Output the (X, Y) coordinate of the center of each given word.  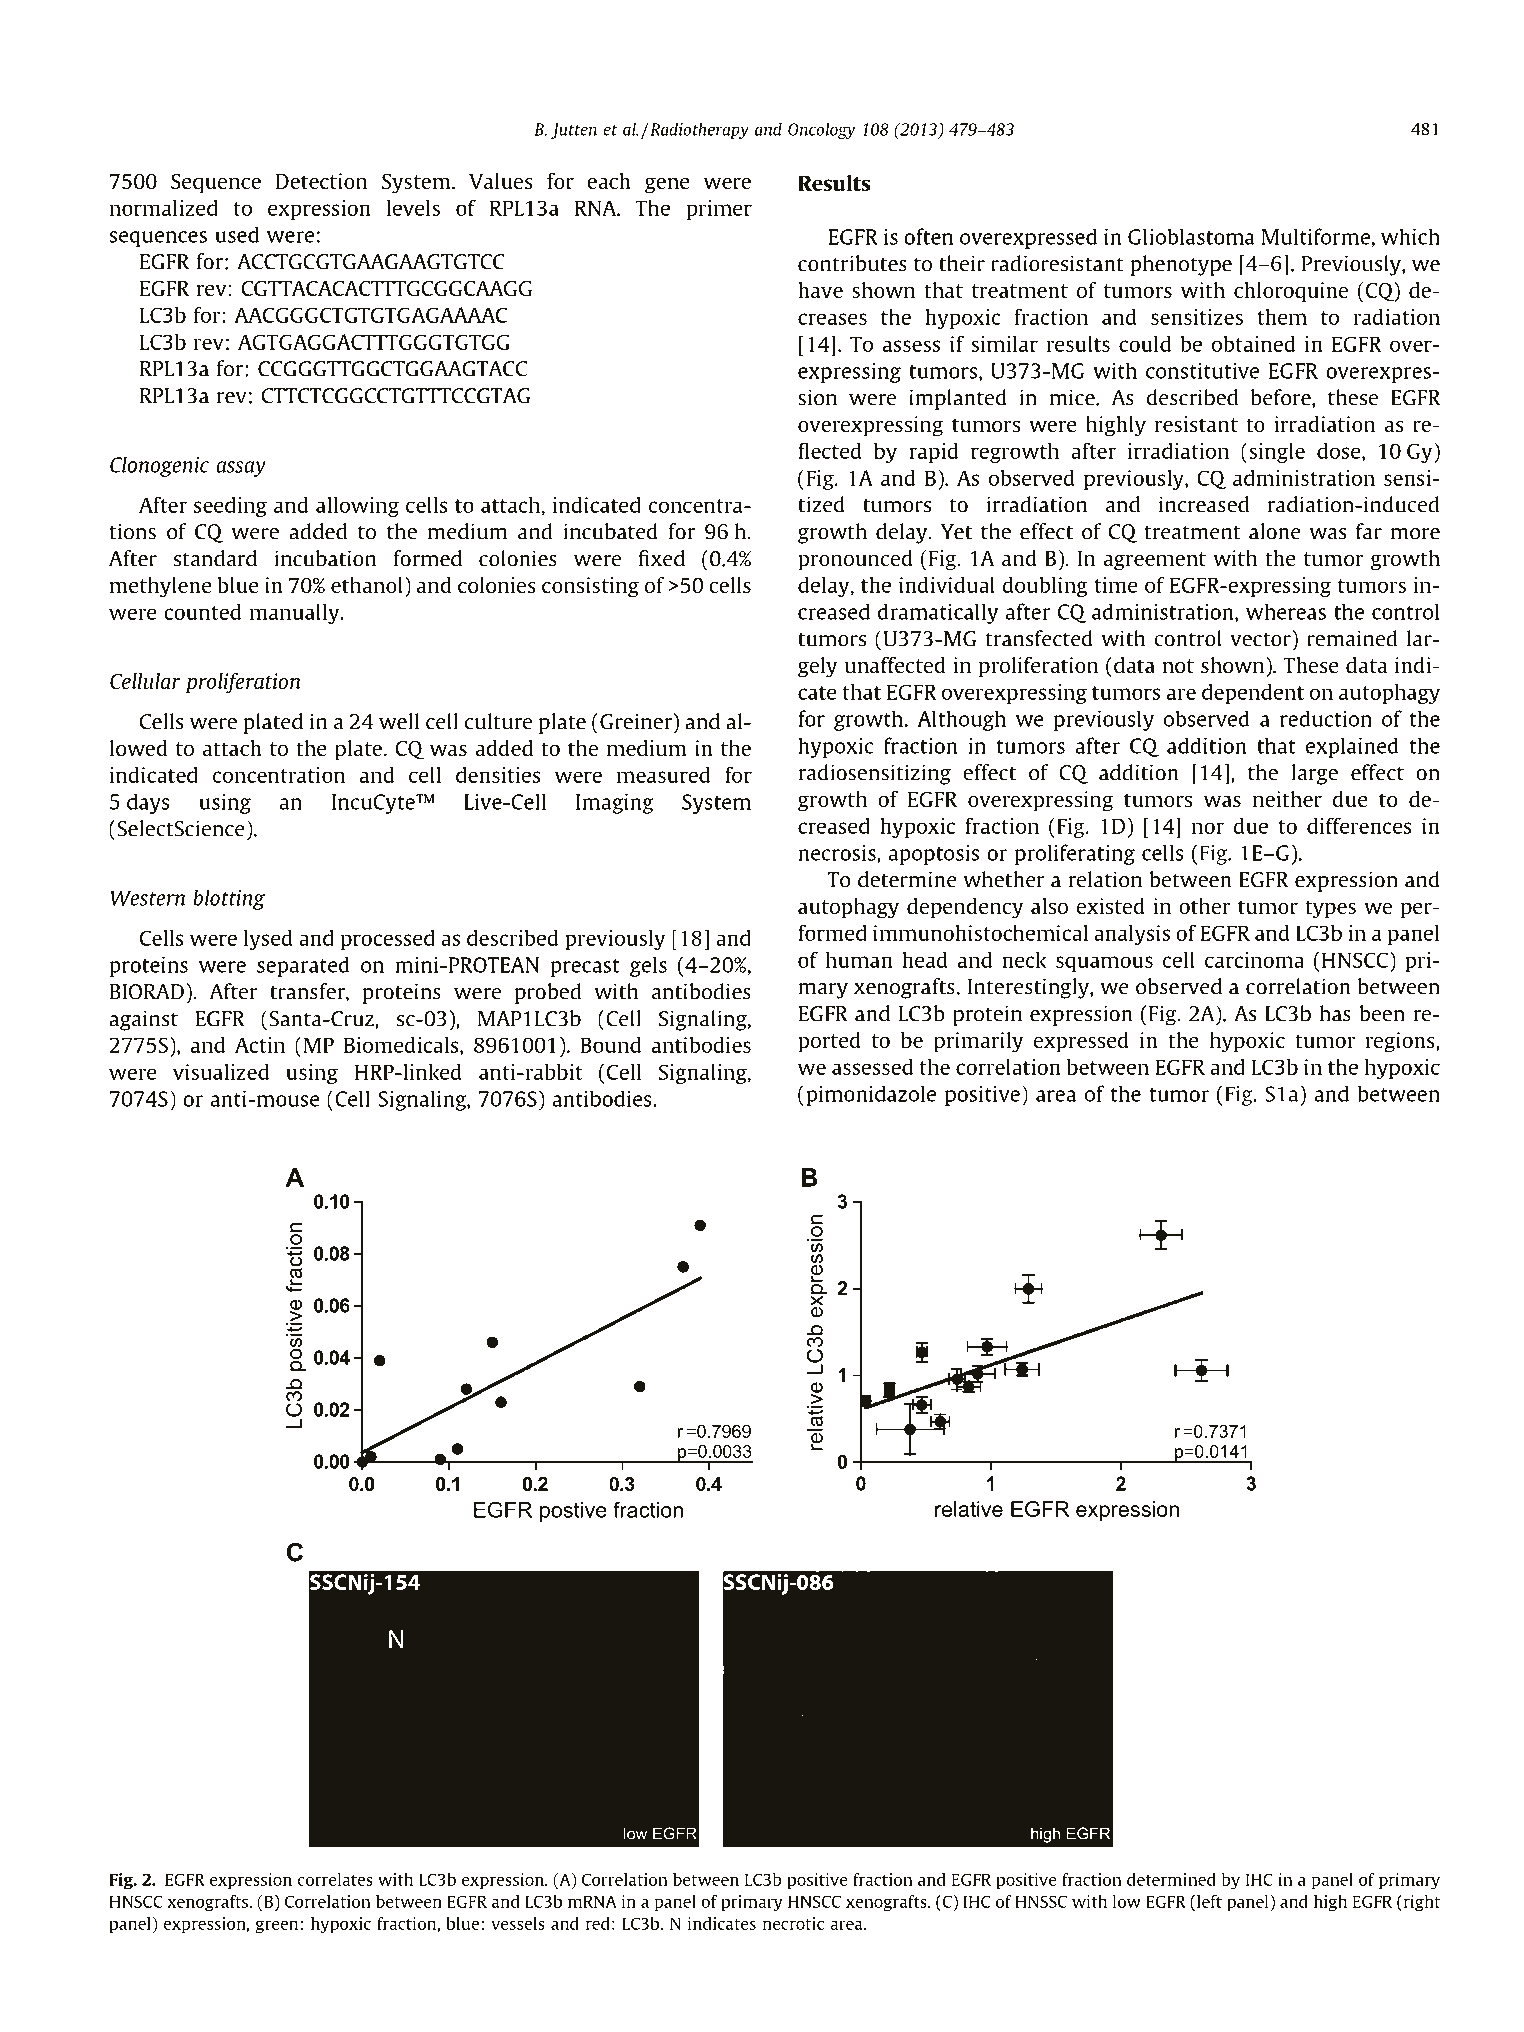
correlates (335, 1879)
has (1335, 1013)
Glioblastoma (1191, 236)
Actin (260, 1045)
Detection (321, 181)
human (859, 959)
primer (719, 210)
